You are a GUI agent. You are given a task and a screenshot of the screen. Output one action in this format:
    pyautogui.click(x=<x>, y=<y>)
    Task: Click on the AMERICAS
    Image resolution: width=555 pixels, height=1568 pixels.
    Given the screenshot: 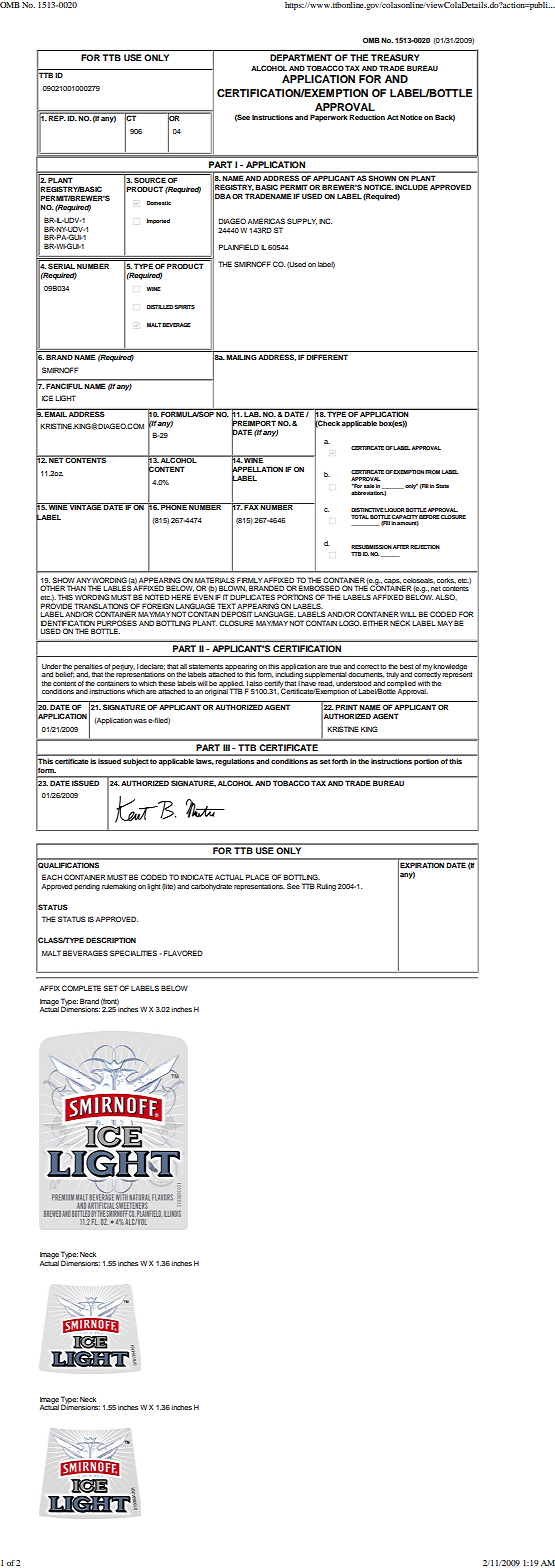 What is the action you would take?
    pyautogui.click(x=266, y=221)
